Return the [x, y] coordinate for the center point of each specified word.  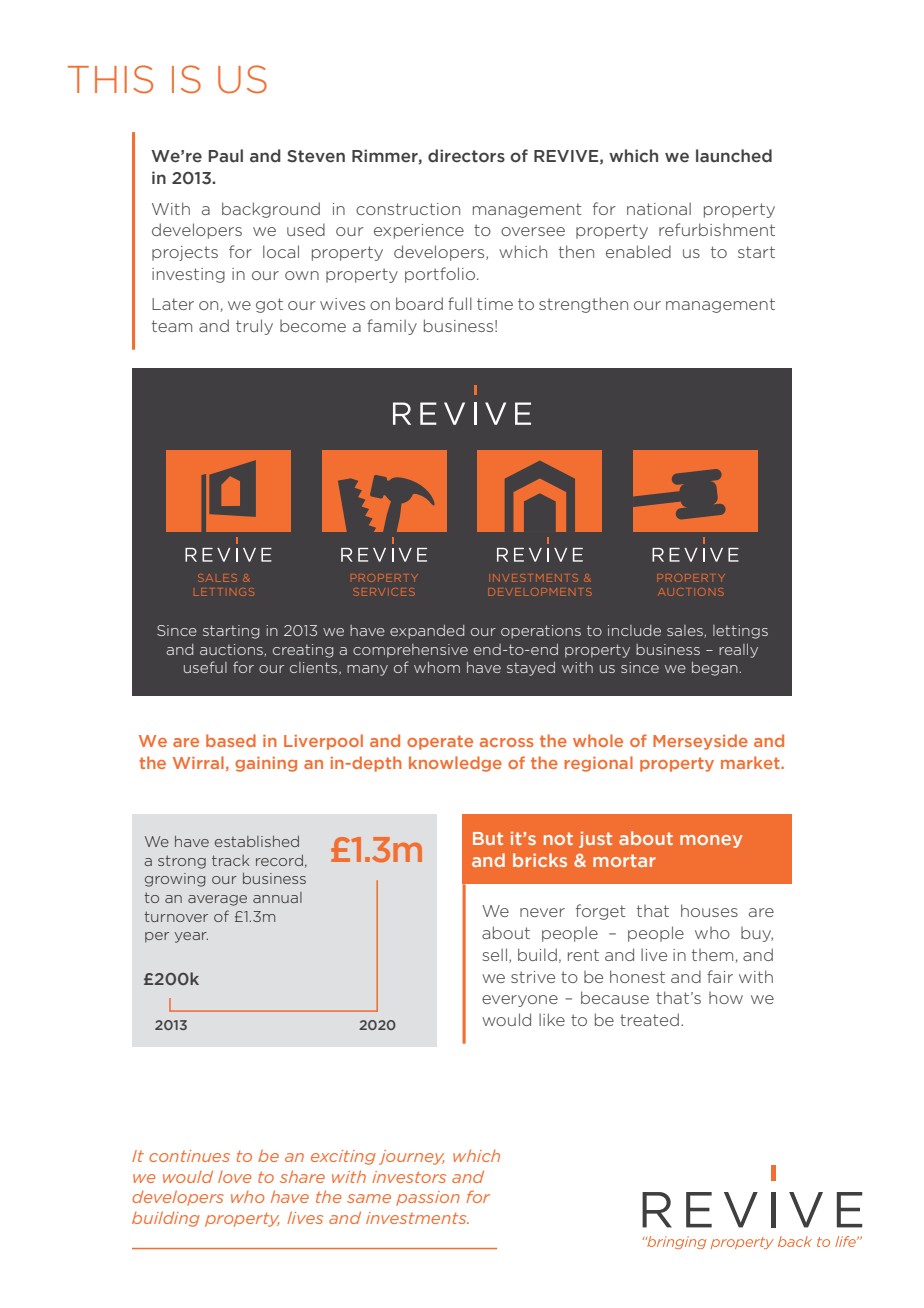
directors [466, 156]
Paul [226, 156]
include [634, 630]
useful [205, 667]
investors [409, 1177]
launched [734, 156]
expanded [427, 632]
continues [189, 1156]
